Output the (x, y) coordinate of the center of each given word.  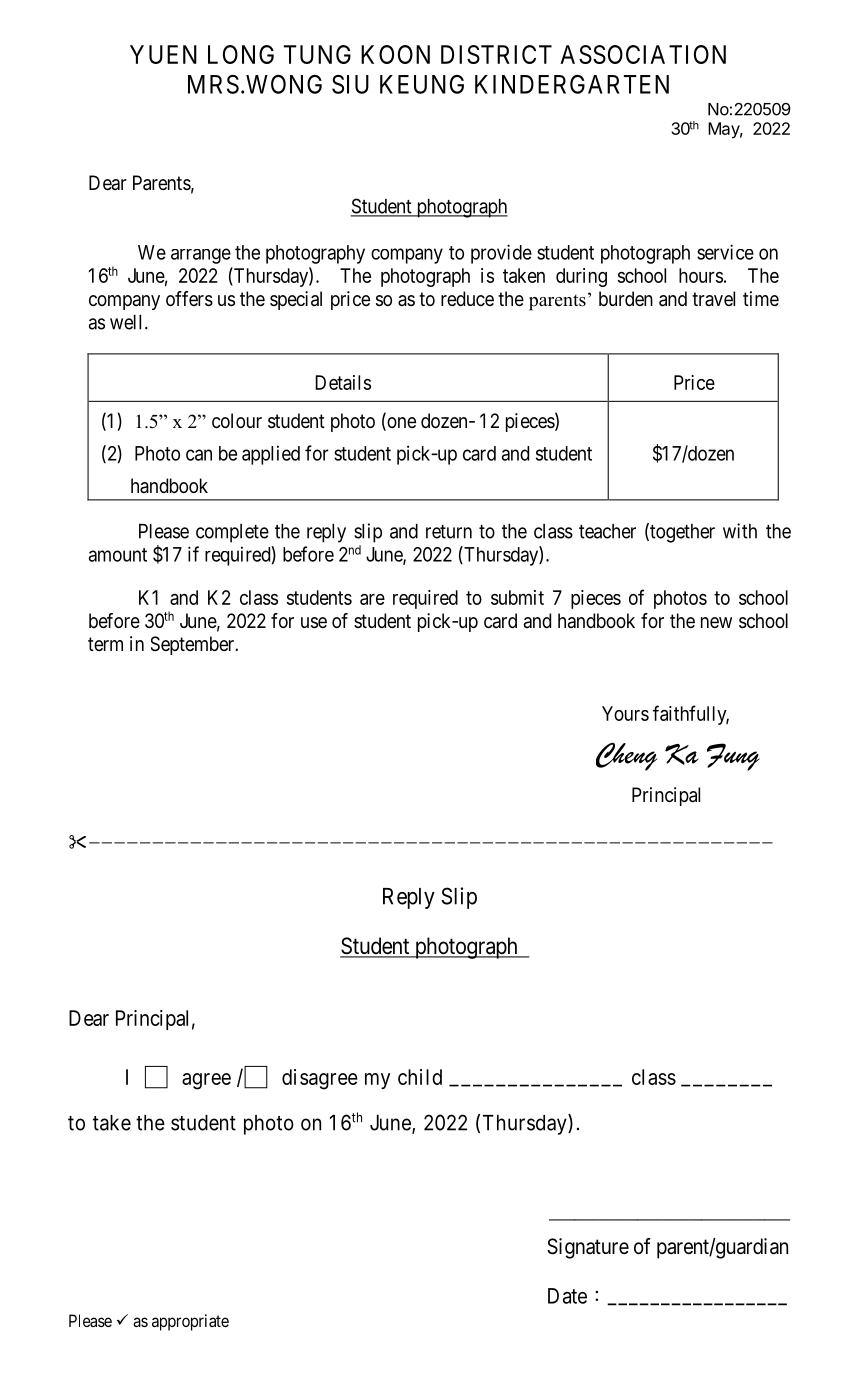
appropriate (190, 1322)
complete (232, 533)
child (420, 1077)
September (194, 645)
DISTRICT (496, 54)
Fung (733, 757)
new (716, 622)
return (449, 532)
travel (713, 299)
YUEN (163, 54)
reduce (467, 298)
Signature (588, 1248)
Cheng (626, 756)
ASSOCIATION (643, 54)
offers (189, 299)
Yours (625, 713)
